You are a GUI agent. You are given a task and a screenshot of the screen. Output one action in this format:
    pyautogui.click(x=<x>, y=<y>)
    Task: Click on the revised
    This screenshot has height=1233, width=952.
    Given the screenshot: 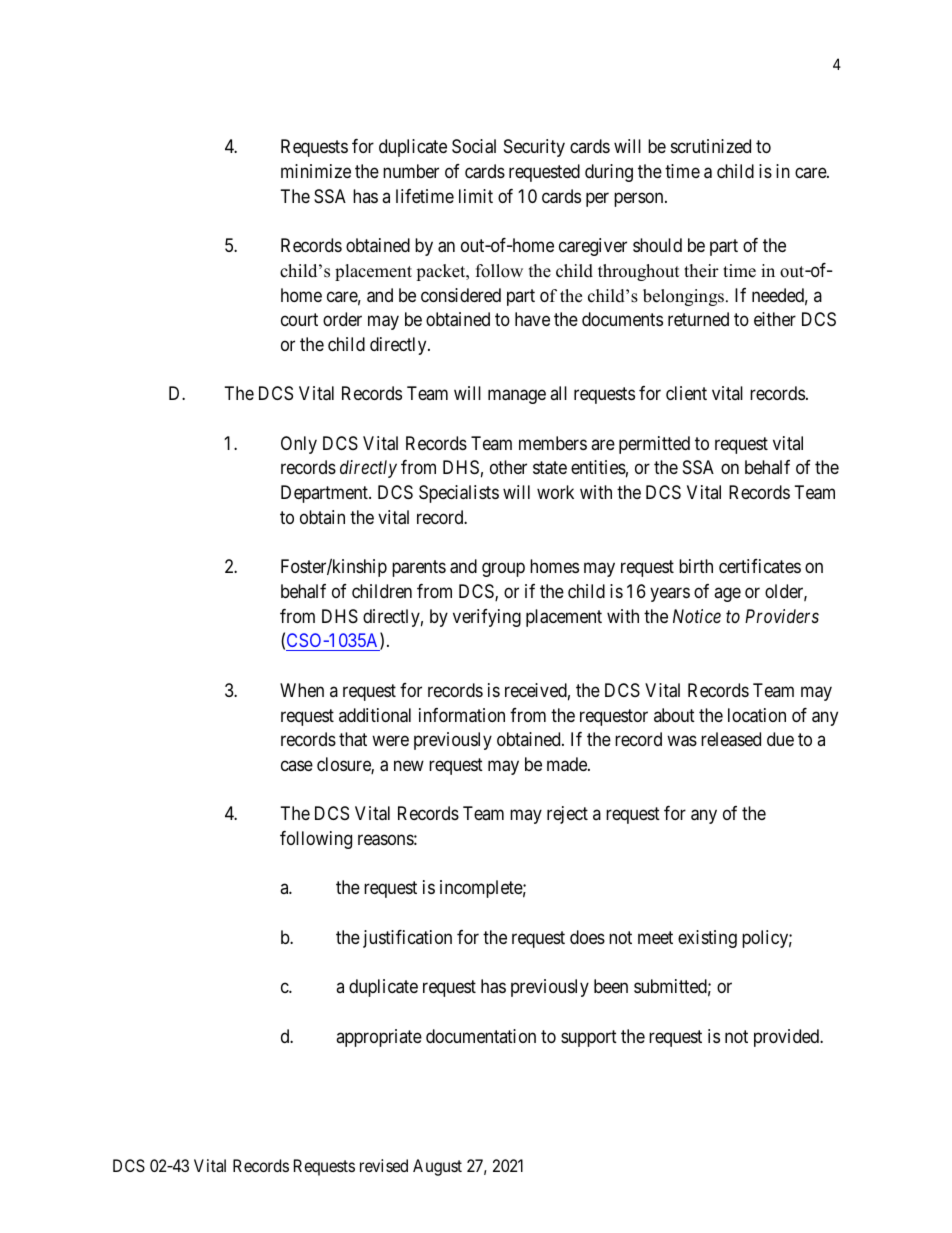 What is the action you would take?
    pyautogui.click(x=384, y=1165)
